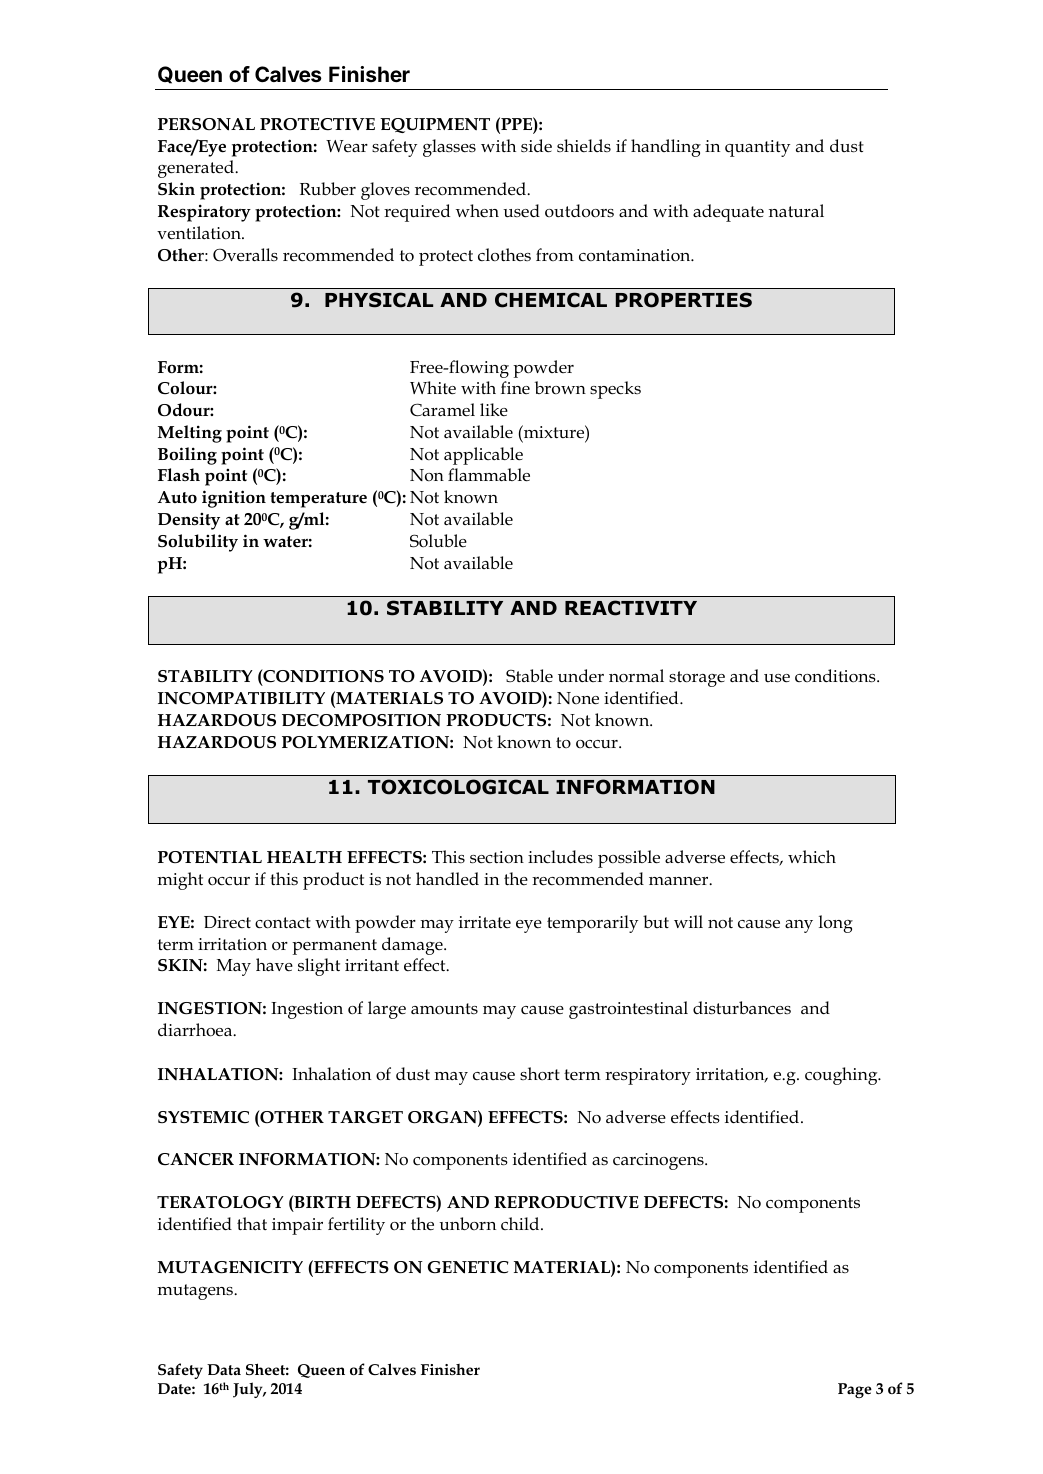 This document has width=1043, height=1474. I want to click on side, so click(536, 145).
